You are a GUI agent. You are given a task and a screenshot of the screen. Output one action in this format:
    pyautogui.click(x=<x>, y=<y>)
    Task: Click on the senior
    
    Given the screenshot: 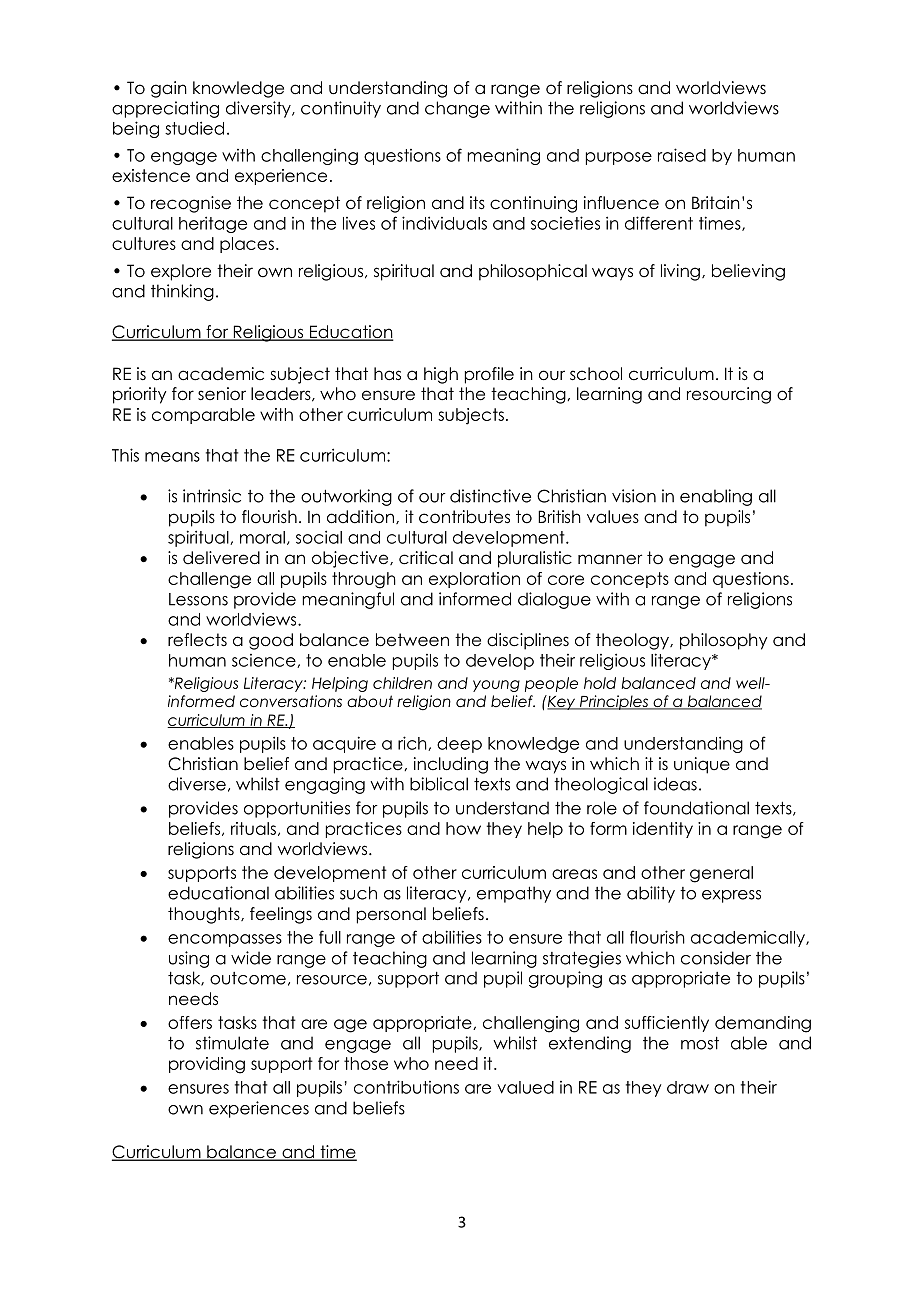 What is the action you would take?
    pyautogui.click(x=222, y=394)
